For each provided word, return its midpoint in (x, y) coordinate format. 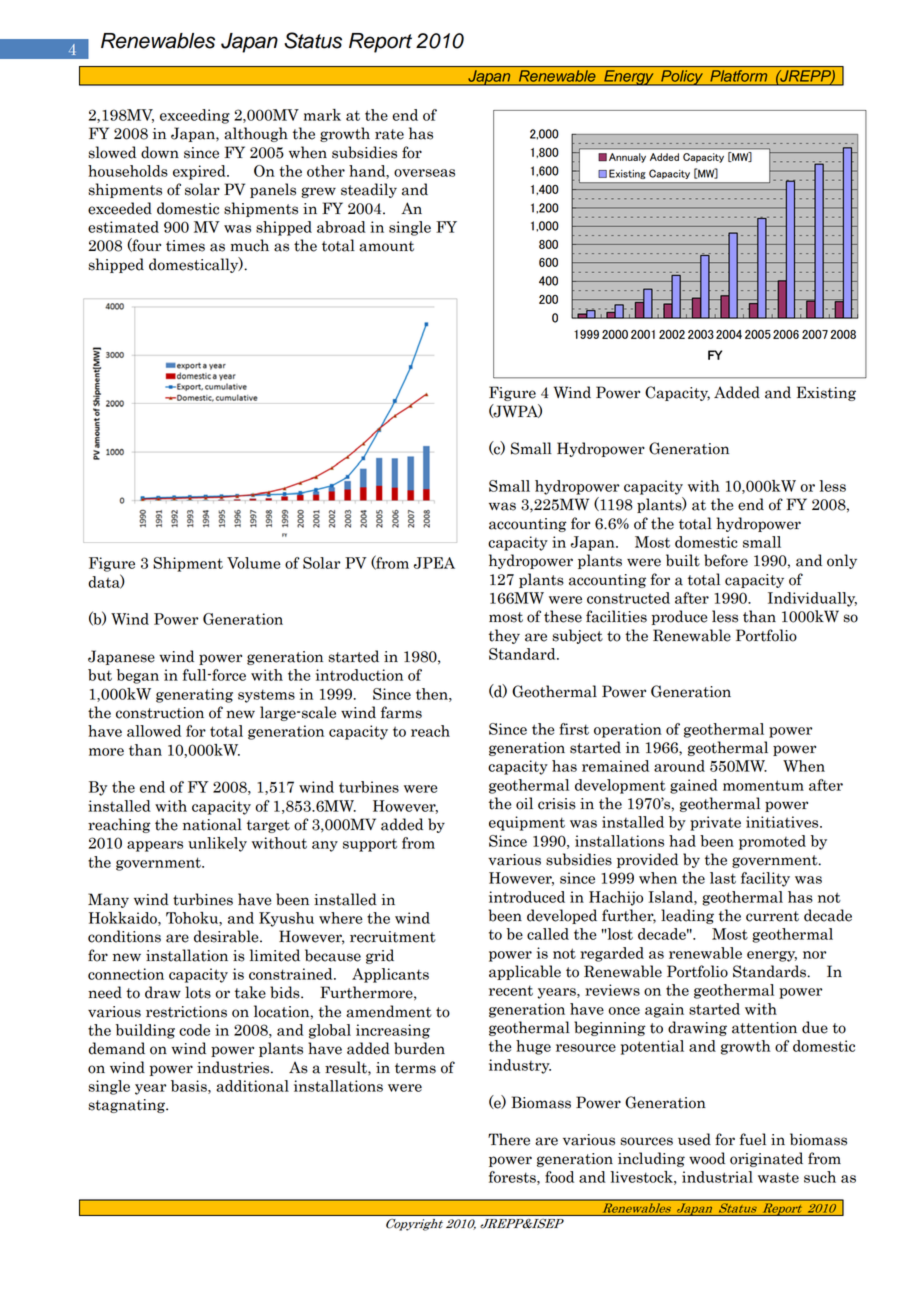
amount (386, 246)
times (185, 246)
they (504, 636)
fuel (753, 1139)
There (509, 1139)
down (160, 152)
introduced (527, 897)
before (726, 560)
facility (765, 879)
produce (679, 617)
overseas (424, 173)
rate (389, 134)
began (138, 676)
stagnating (127, 1106)
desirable (227, 936)
